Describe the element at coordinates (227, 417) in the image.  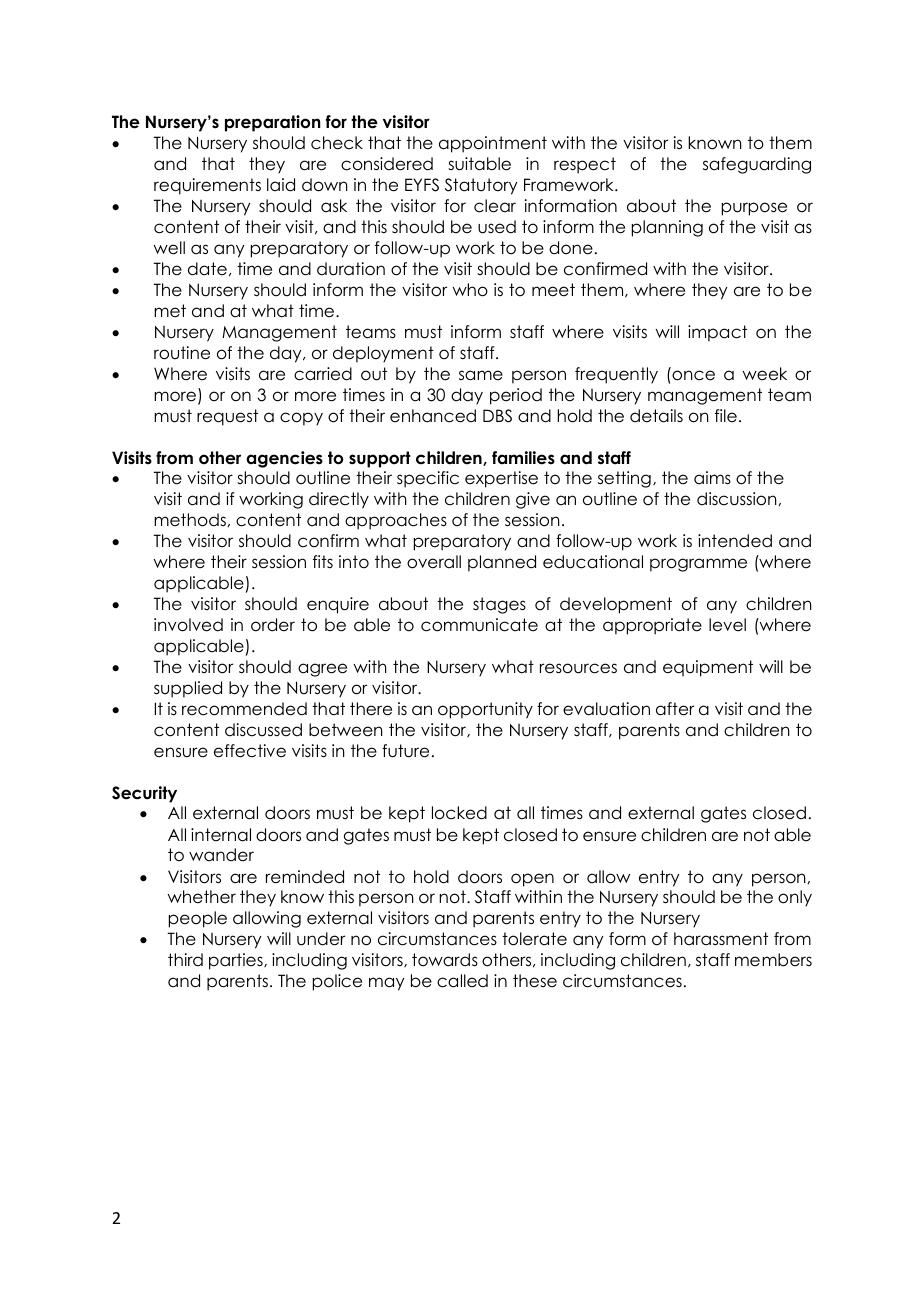
I see `request` at that location.
